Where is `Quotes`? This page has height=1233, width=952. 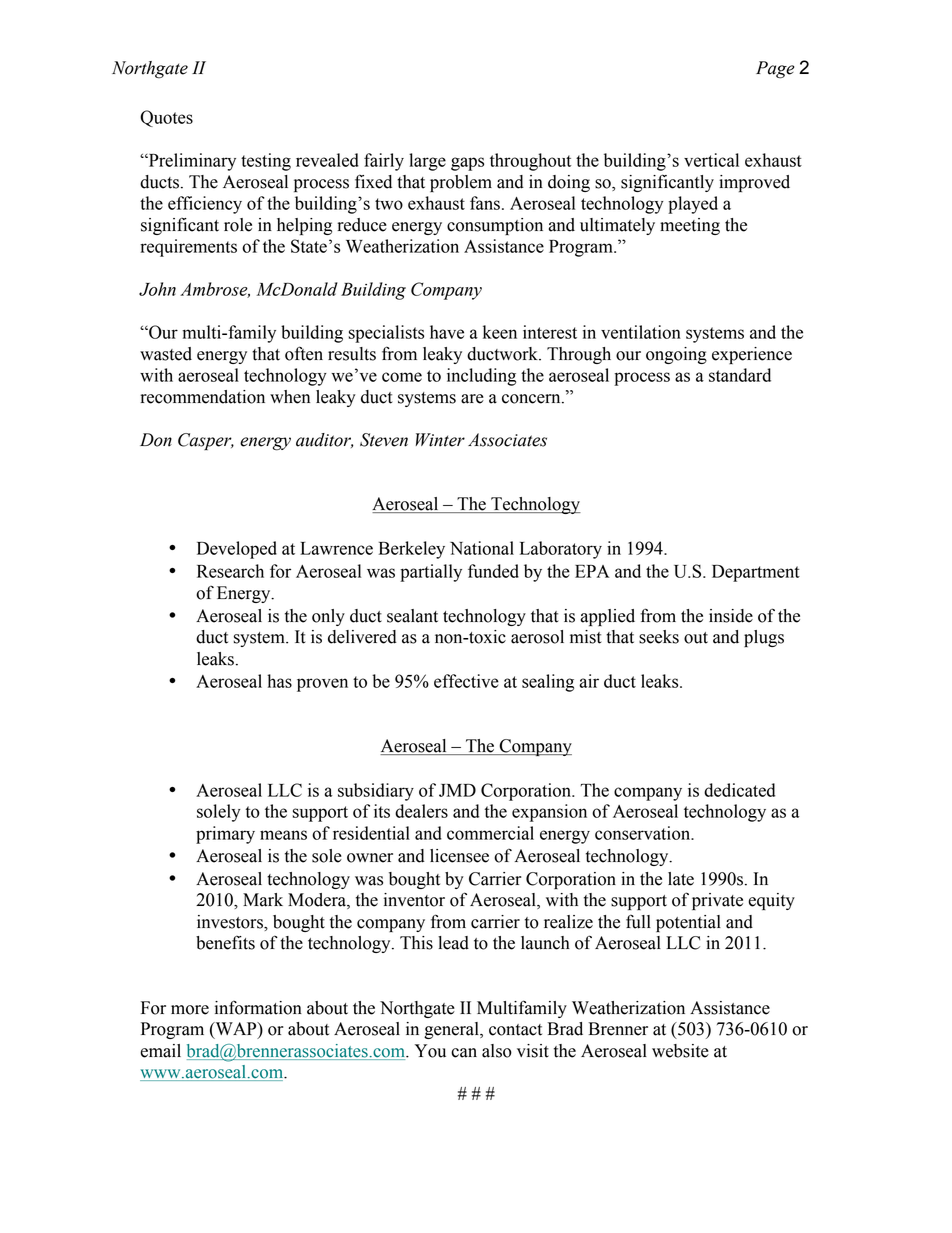 Quotes is located at coordinates (166, 118).
